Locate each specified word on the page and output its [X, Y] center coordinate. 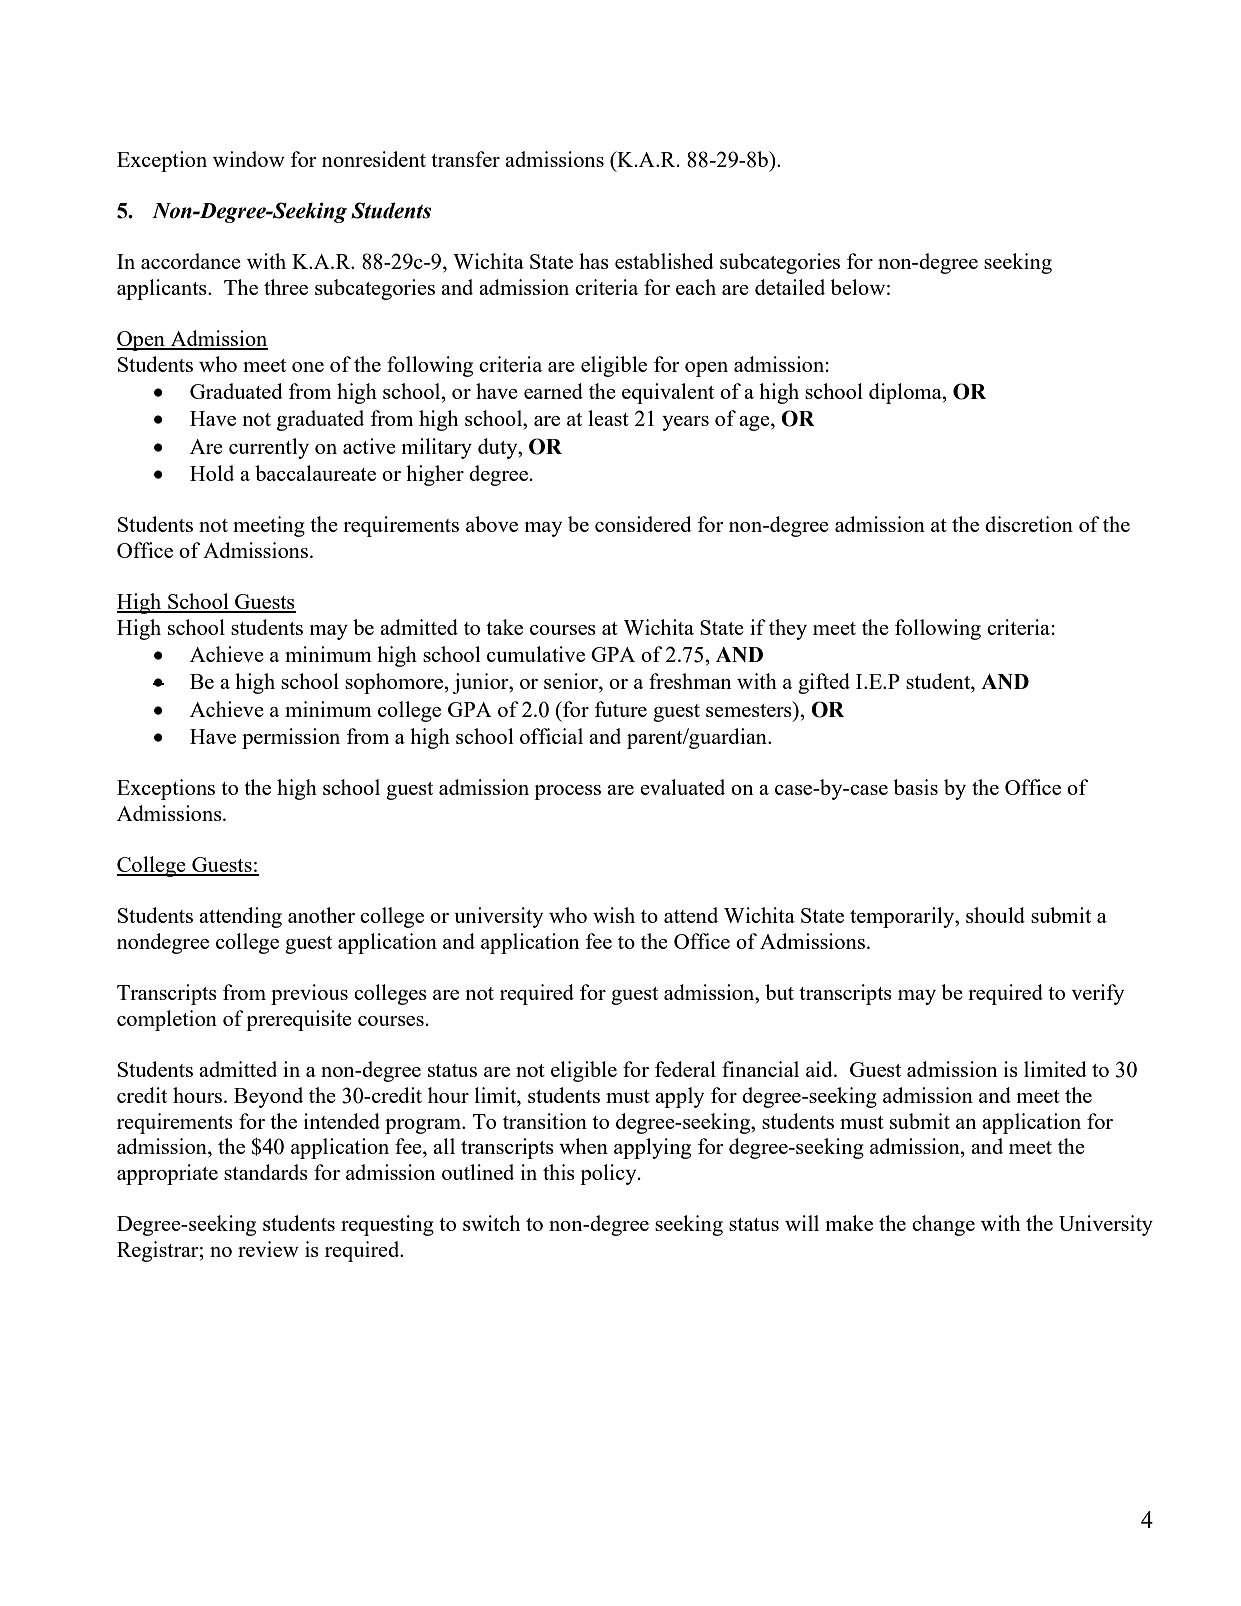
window [249, 159]
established [664, 261]
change [943, 1225]
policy [609, 1174]
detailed [790, 287]
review [268, 1249]
